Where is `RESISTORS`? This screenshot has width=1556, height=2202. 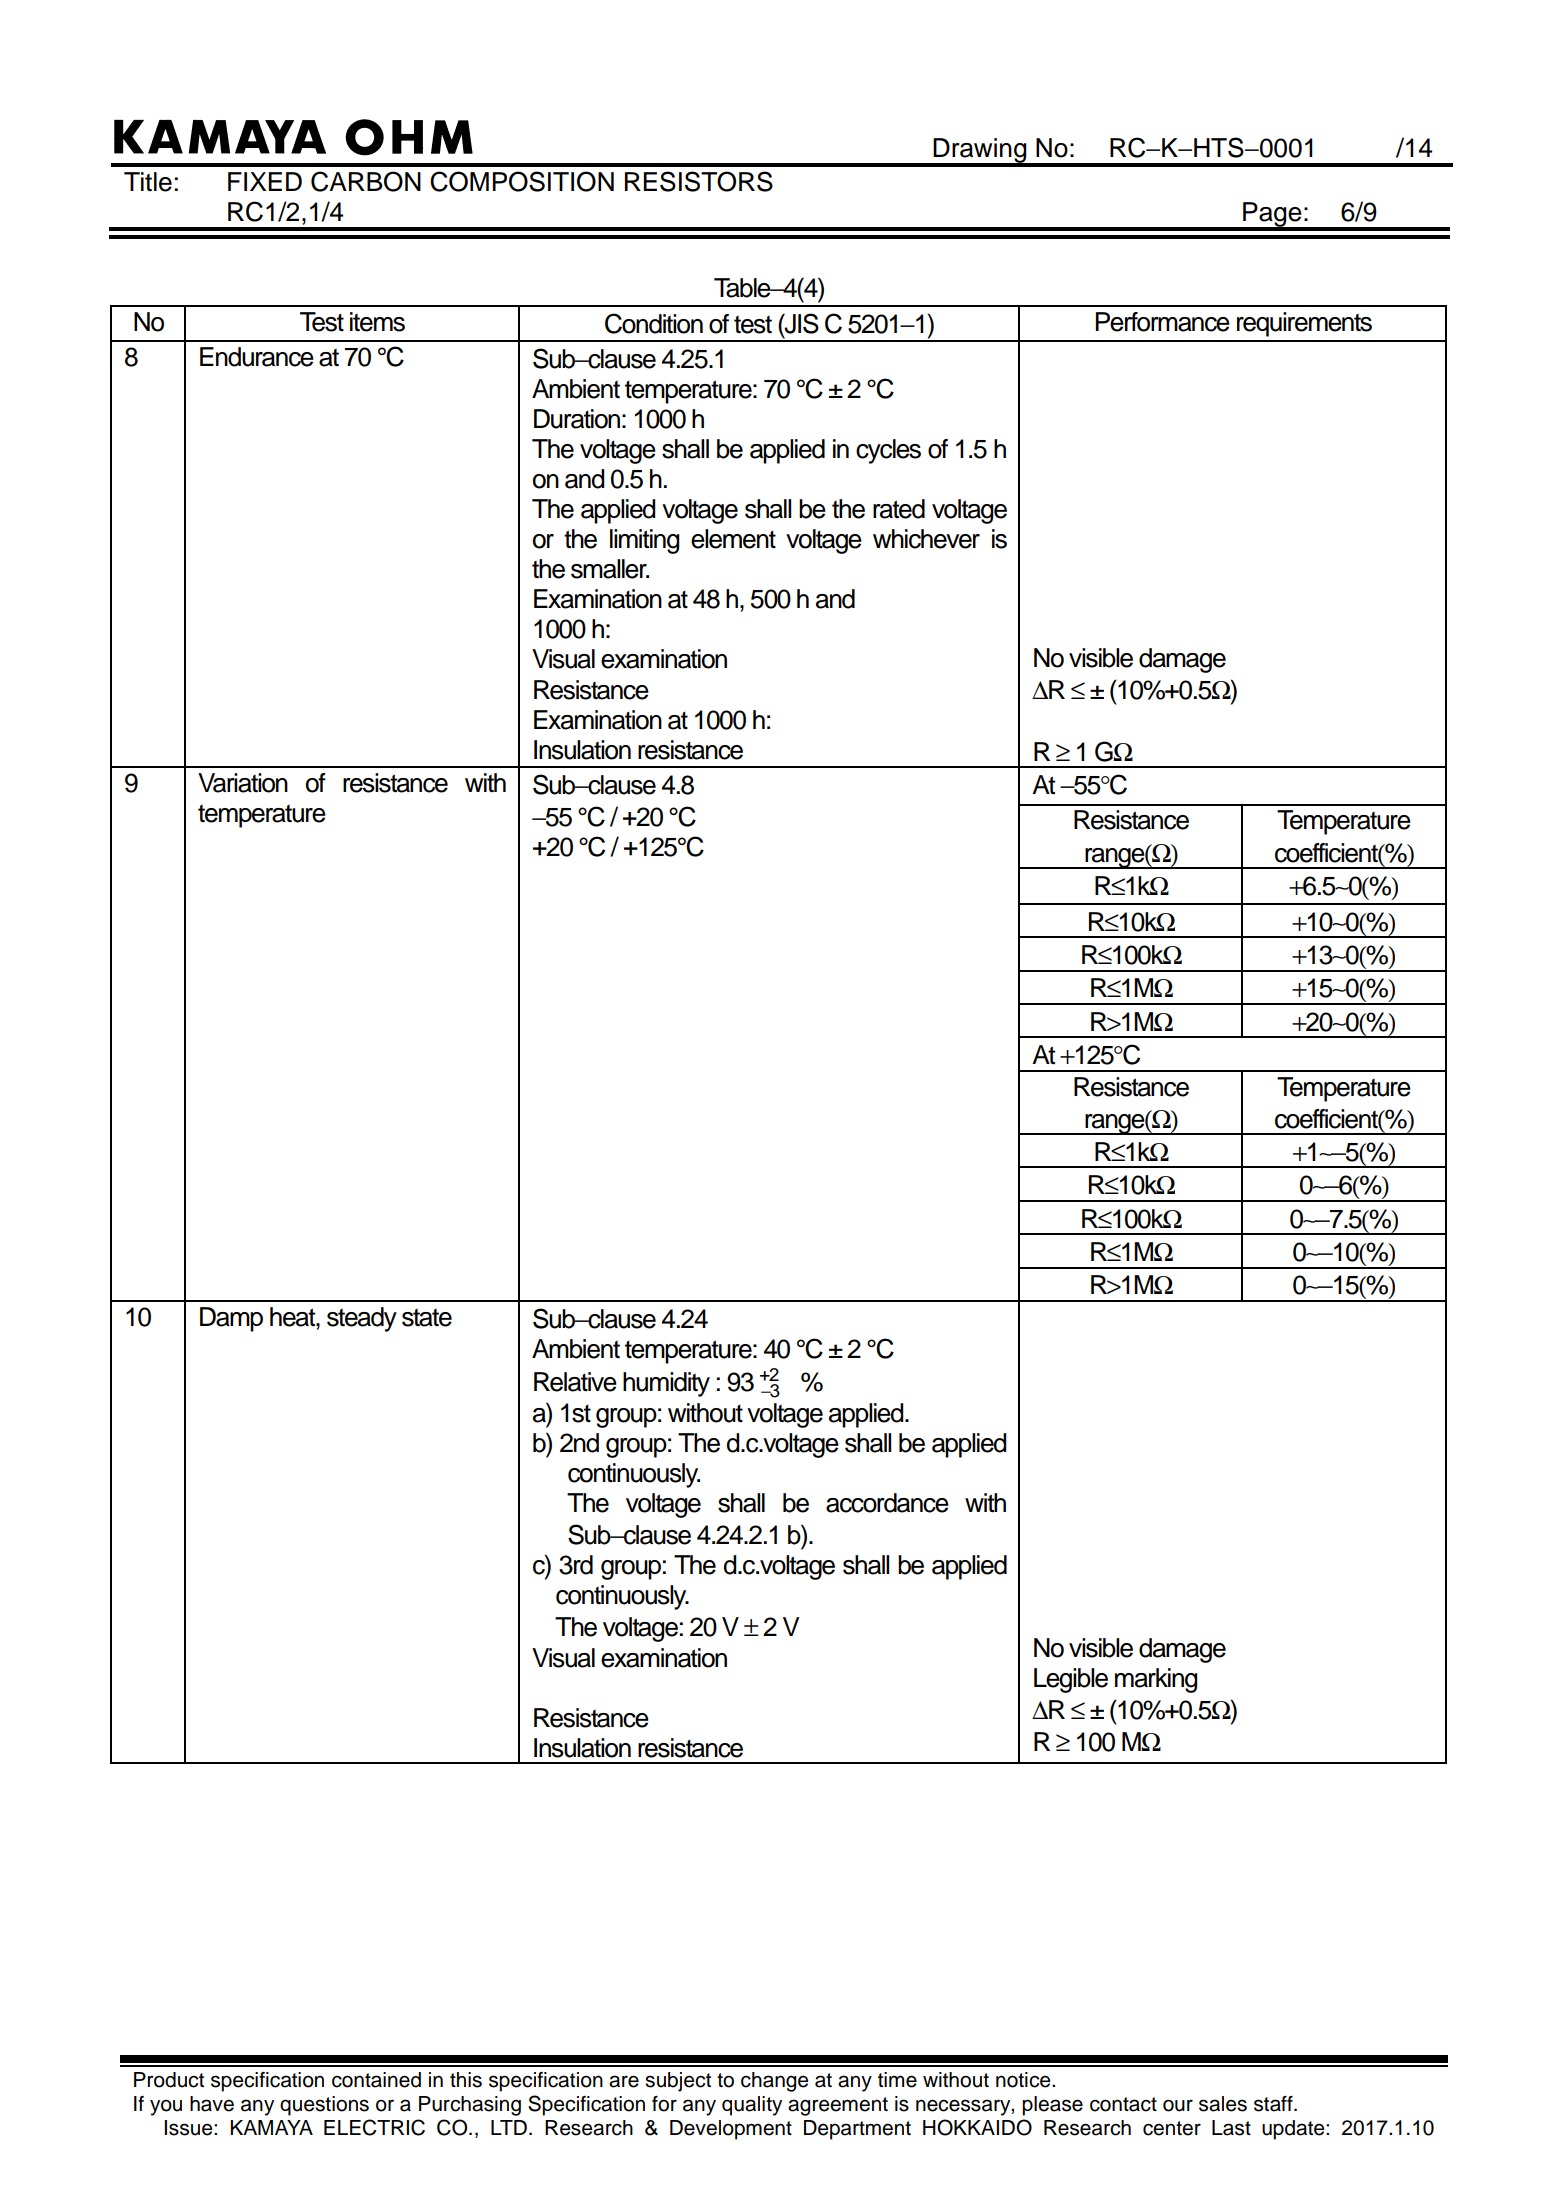
RESISTORS is located at coordinates (699, 181).
